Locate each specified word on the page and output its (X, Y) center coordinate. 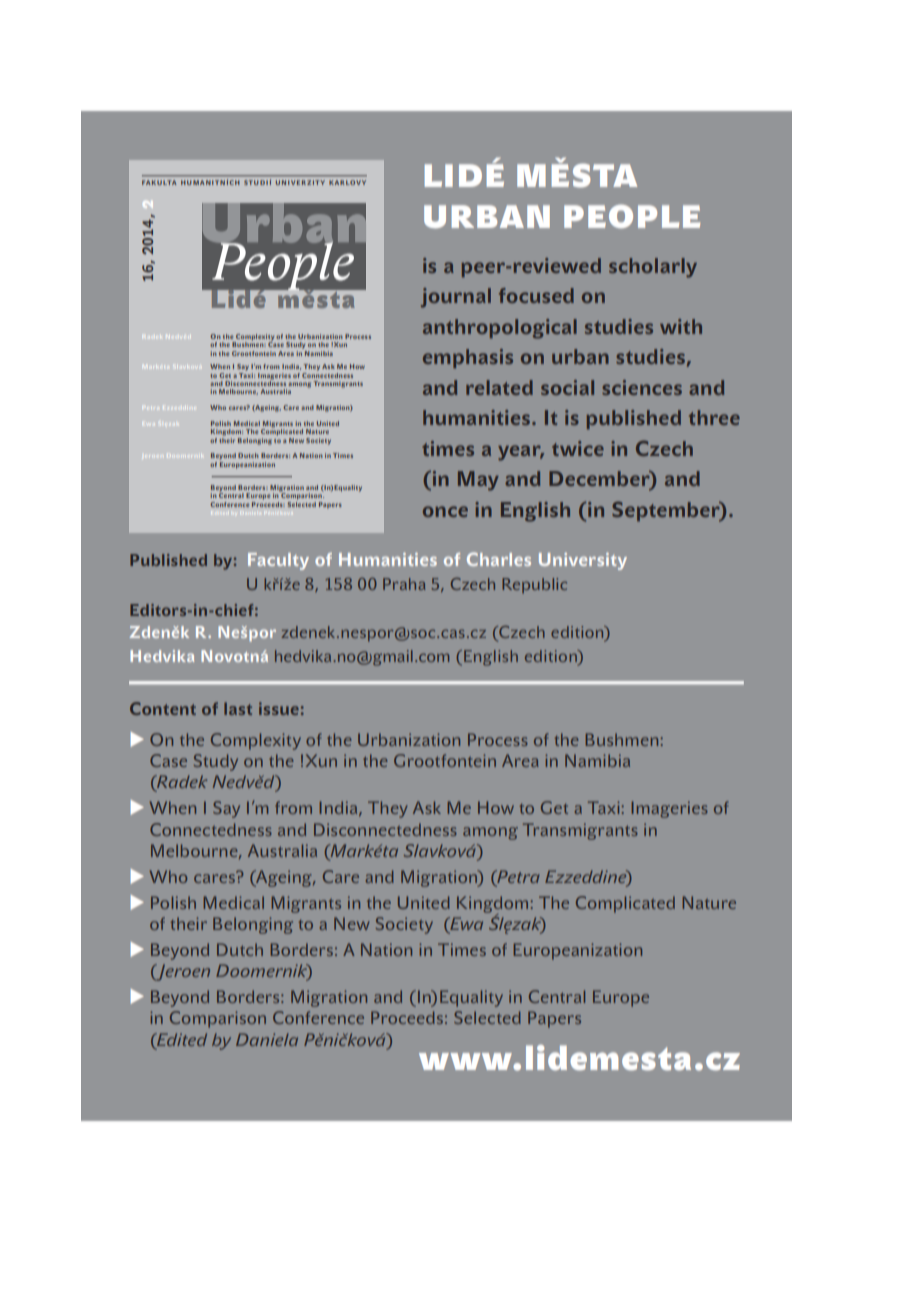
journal (456, 298)
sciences (642, 387)
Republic (534, 585)
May (478, 481)
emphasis (468, 358)
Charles (499, 559)
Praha (404, 584)
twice (578, 448)
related (499, 387)
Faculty (278, 561)
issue (279, 708)
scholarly (653, 268)
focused (536, 295)
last (238, 708)
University (583, 561)
